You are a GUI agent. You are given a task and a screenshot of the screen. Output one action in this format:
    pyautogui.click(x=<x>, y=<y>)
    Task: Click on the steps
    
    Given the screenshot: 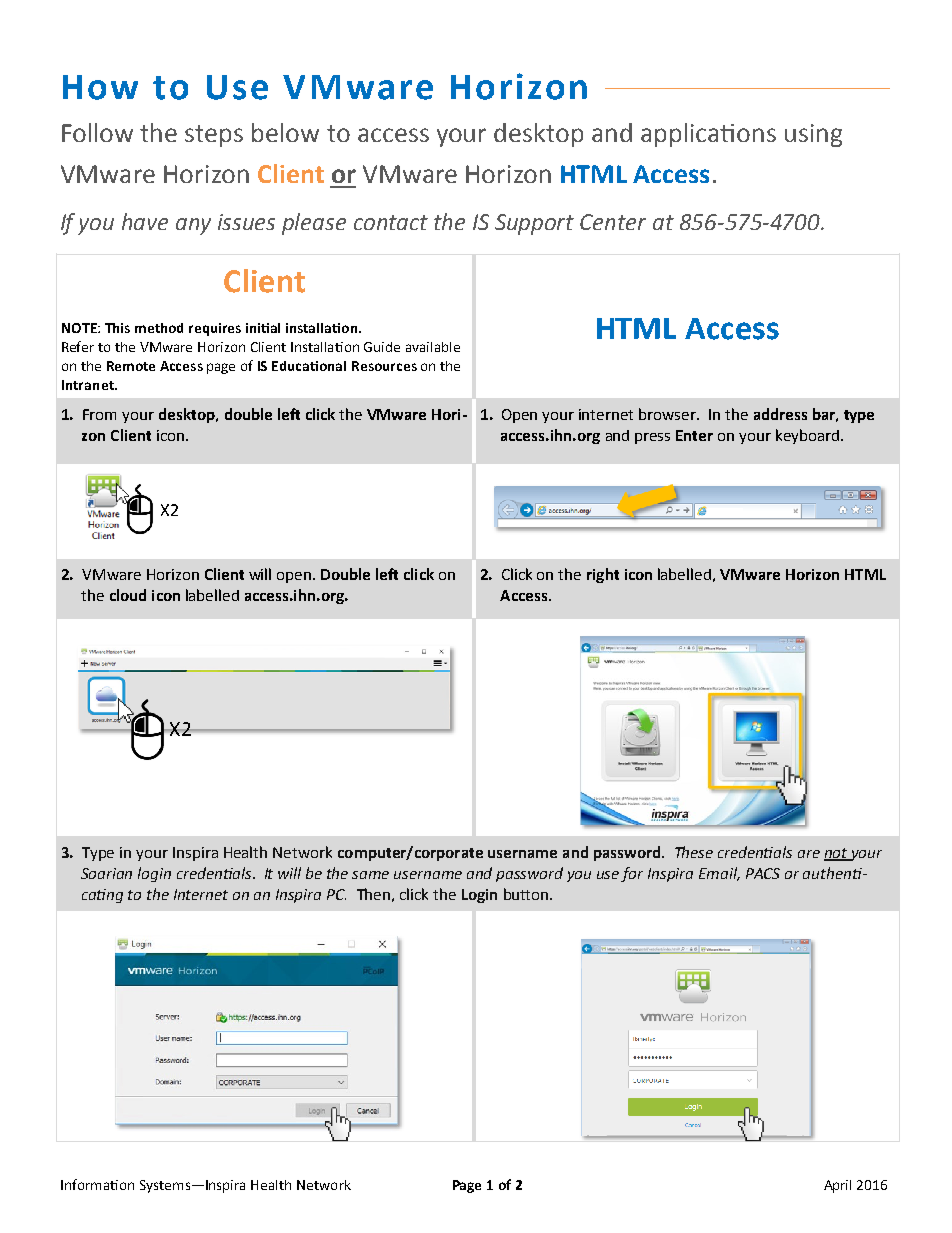 What is the action you would take?
    pyautogui.click(x=214, y=136)
